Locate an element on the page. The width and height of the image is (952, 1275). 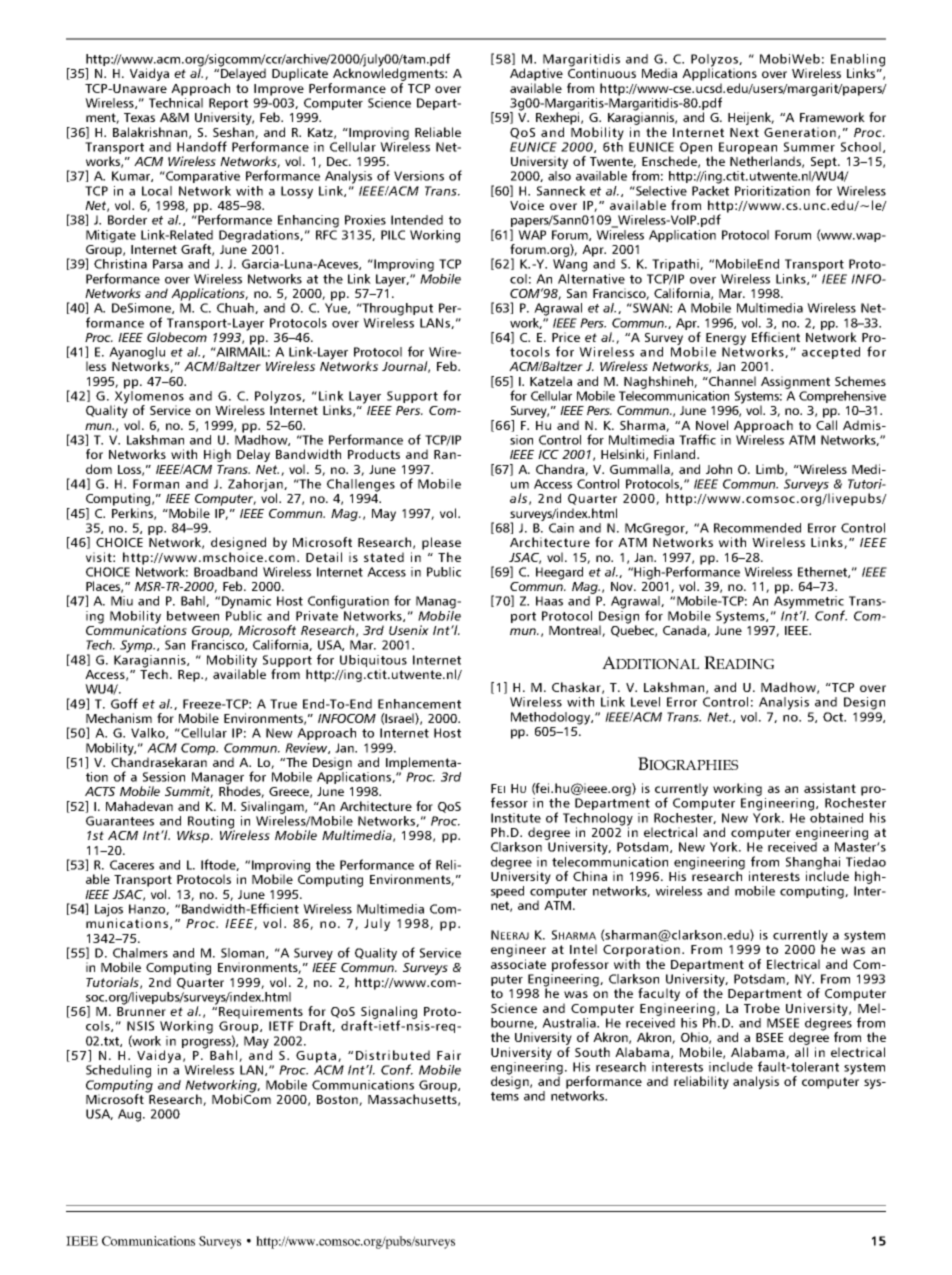
Goff is located at coordinates (124, 703).
